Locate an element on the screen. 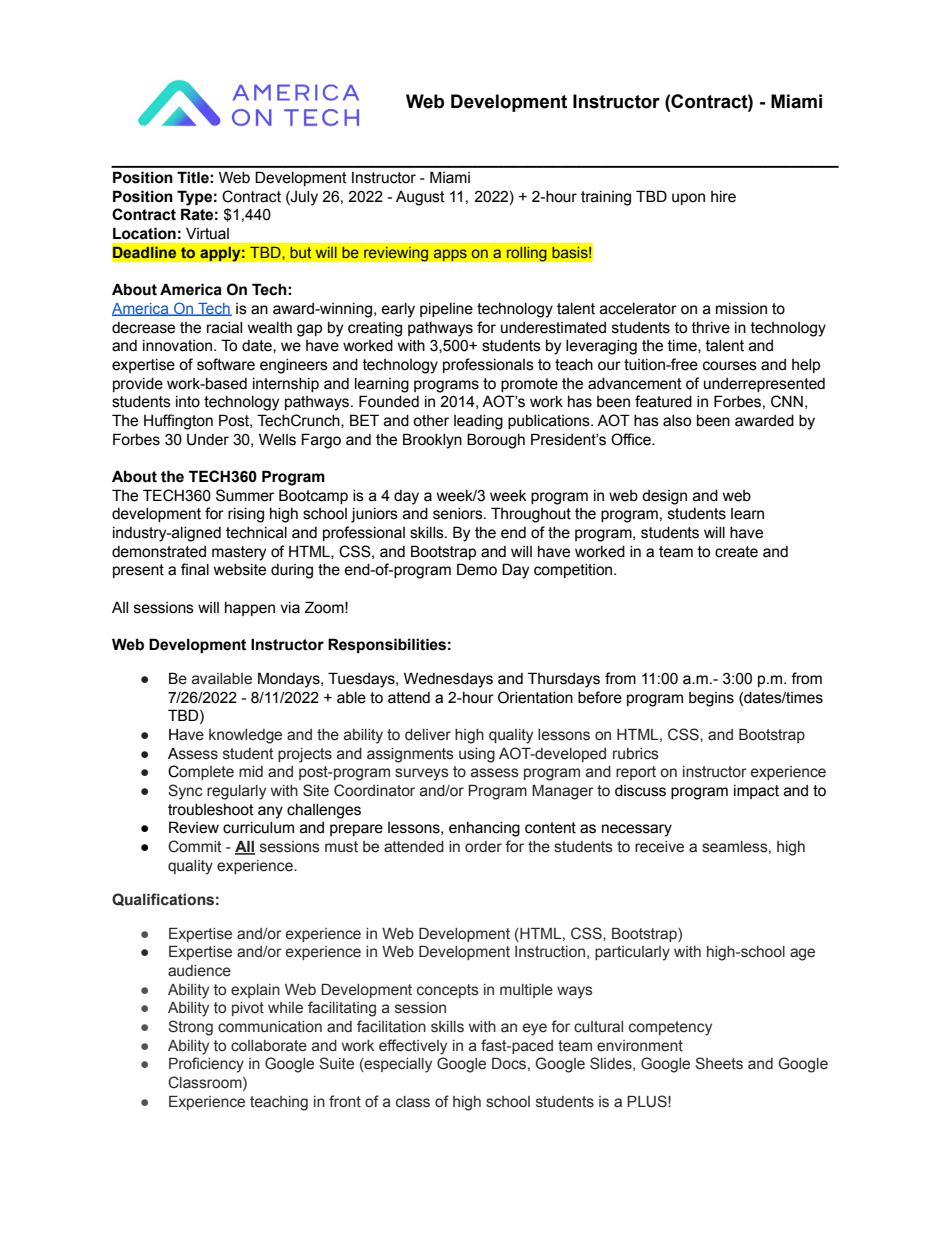 This screenshot has height=1233, width=952. Wednesdays is located at coordinates (448, 680).
